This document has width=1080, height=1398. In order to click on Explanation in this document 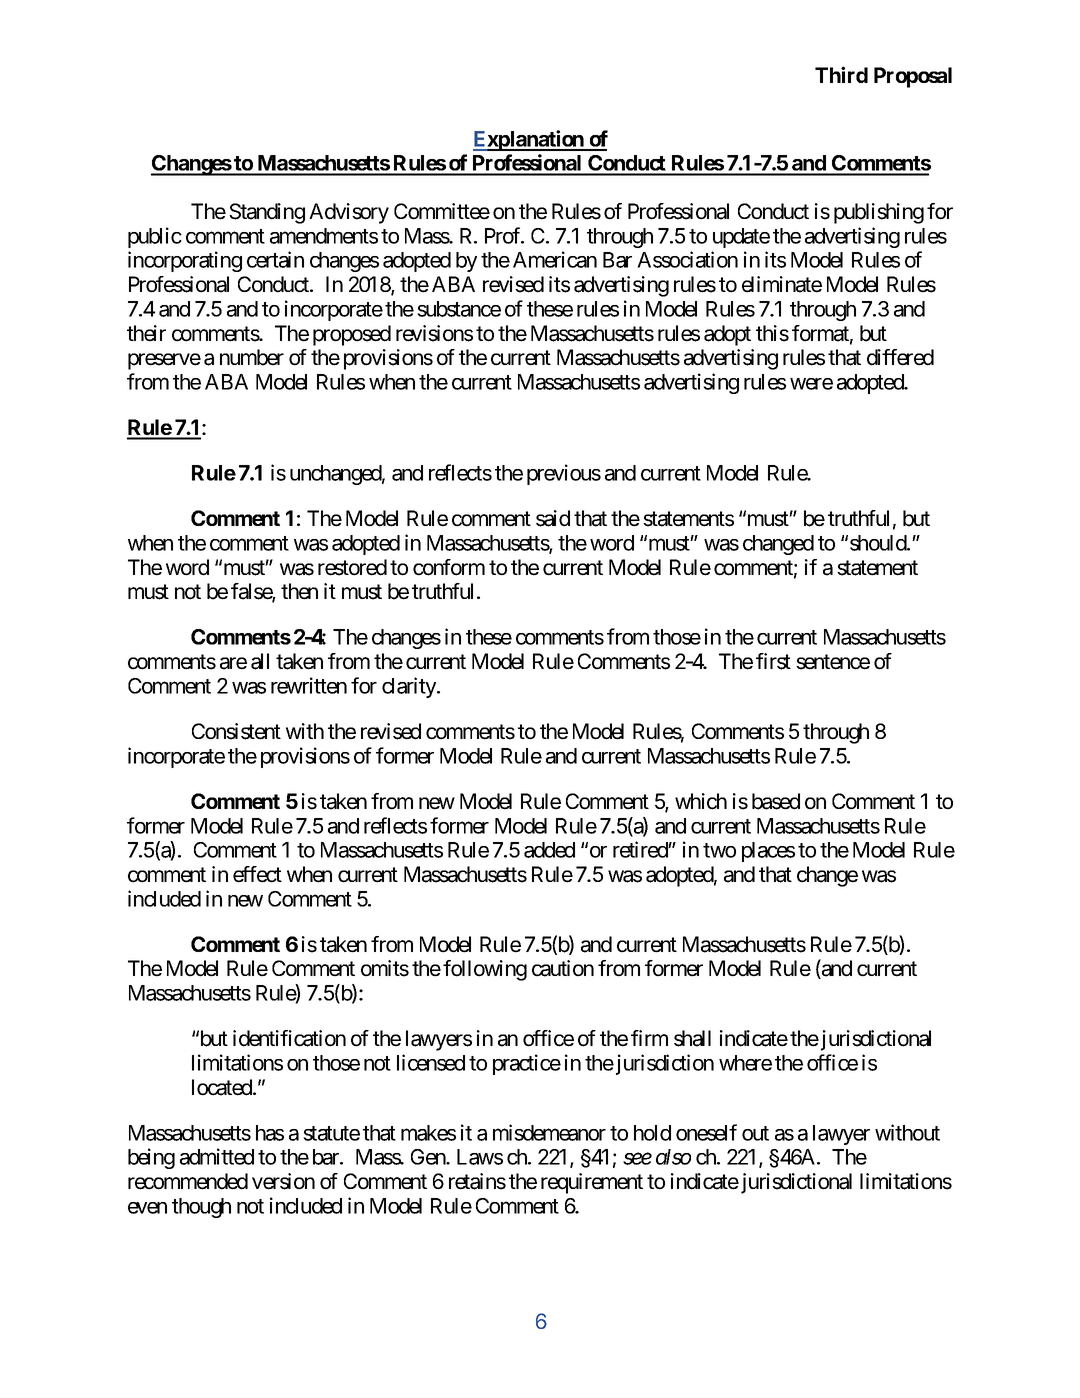, I will do `click(529, 140)`.
